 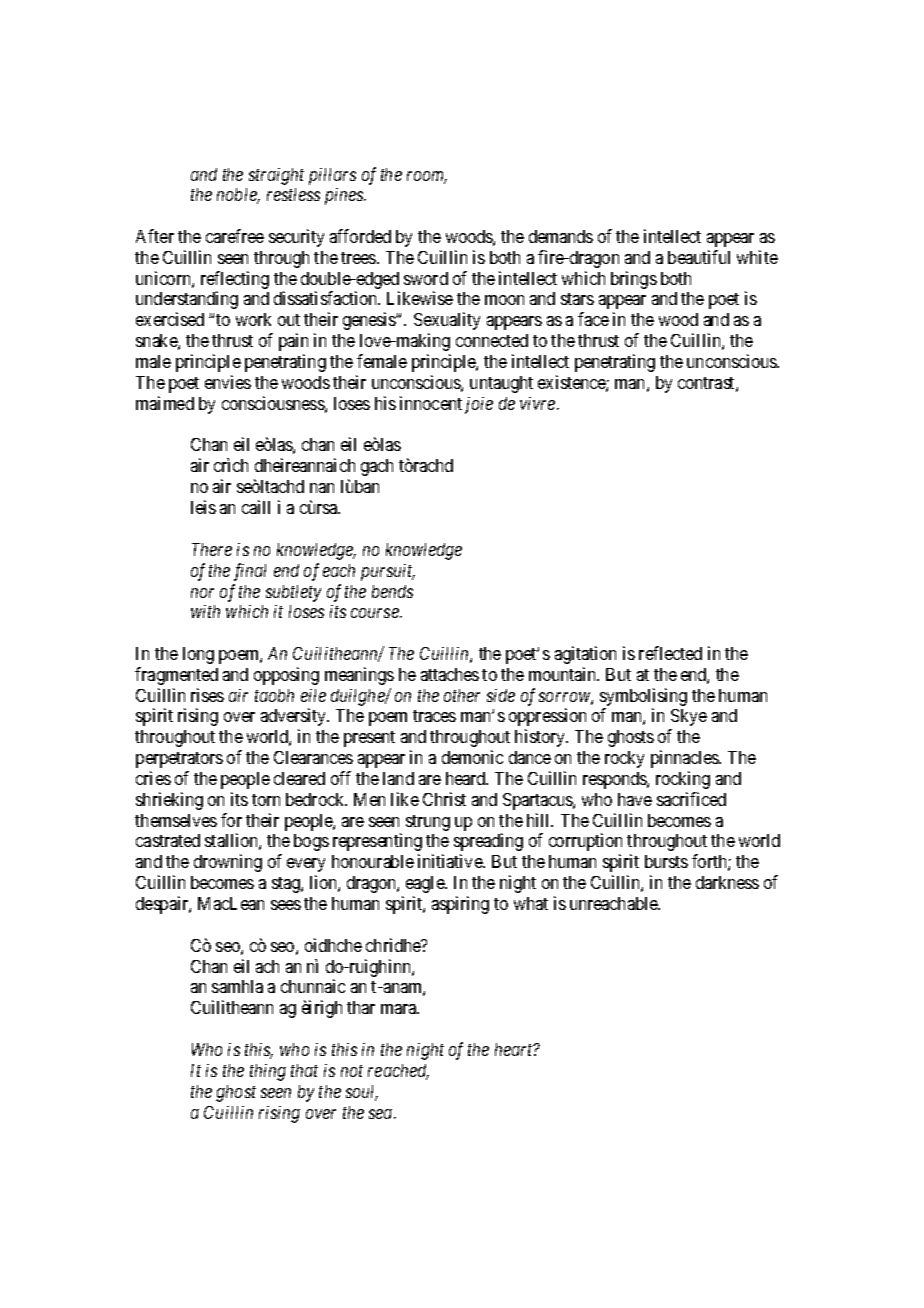 What do you see at coordinates (235, 236) in the document?
I see `carefree` at bounding box center [235, 236].
